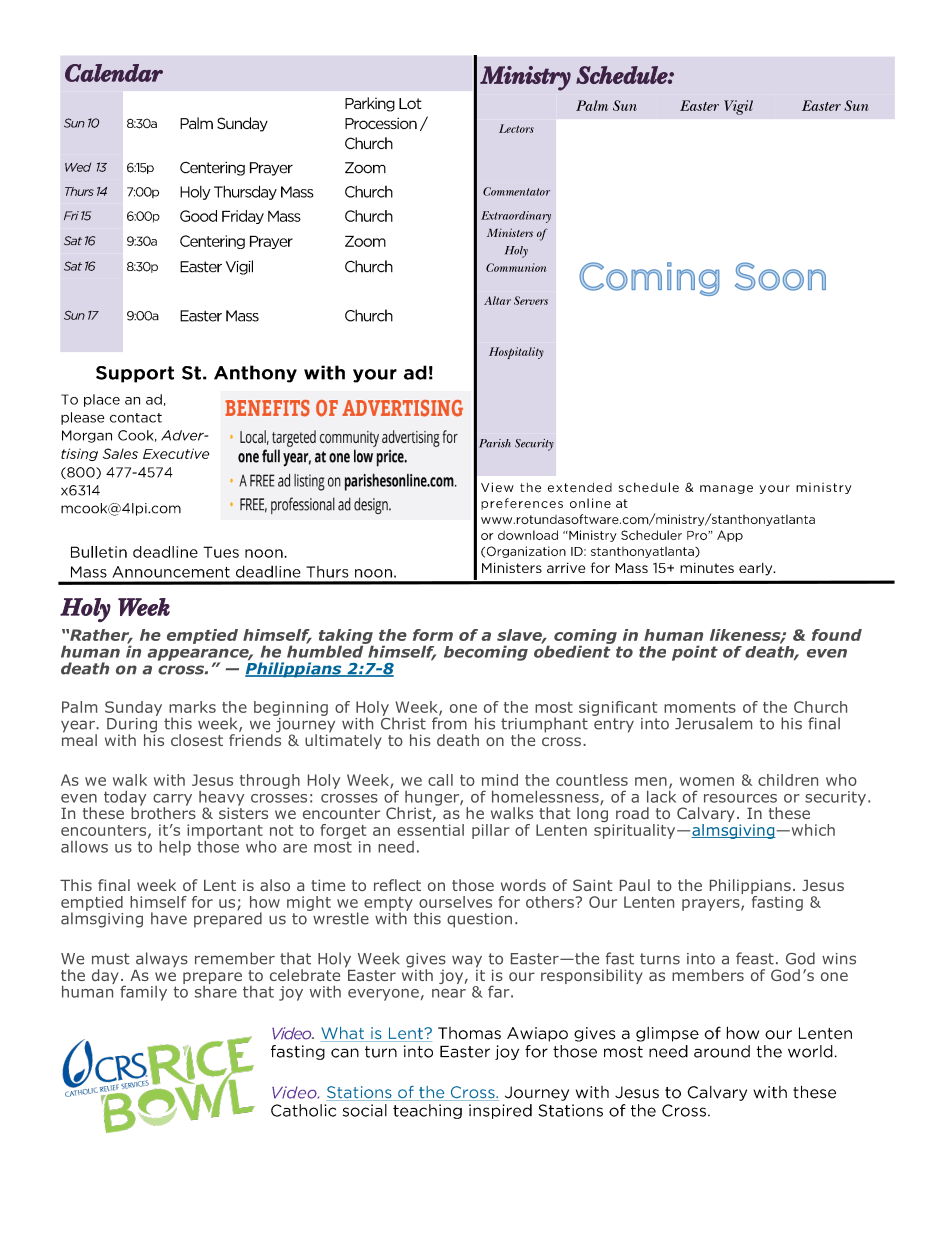  What do you see at coordinates (738, 107) in the screenshot?
I see `Vigil` at bounding box center [738, 107].
